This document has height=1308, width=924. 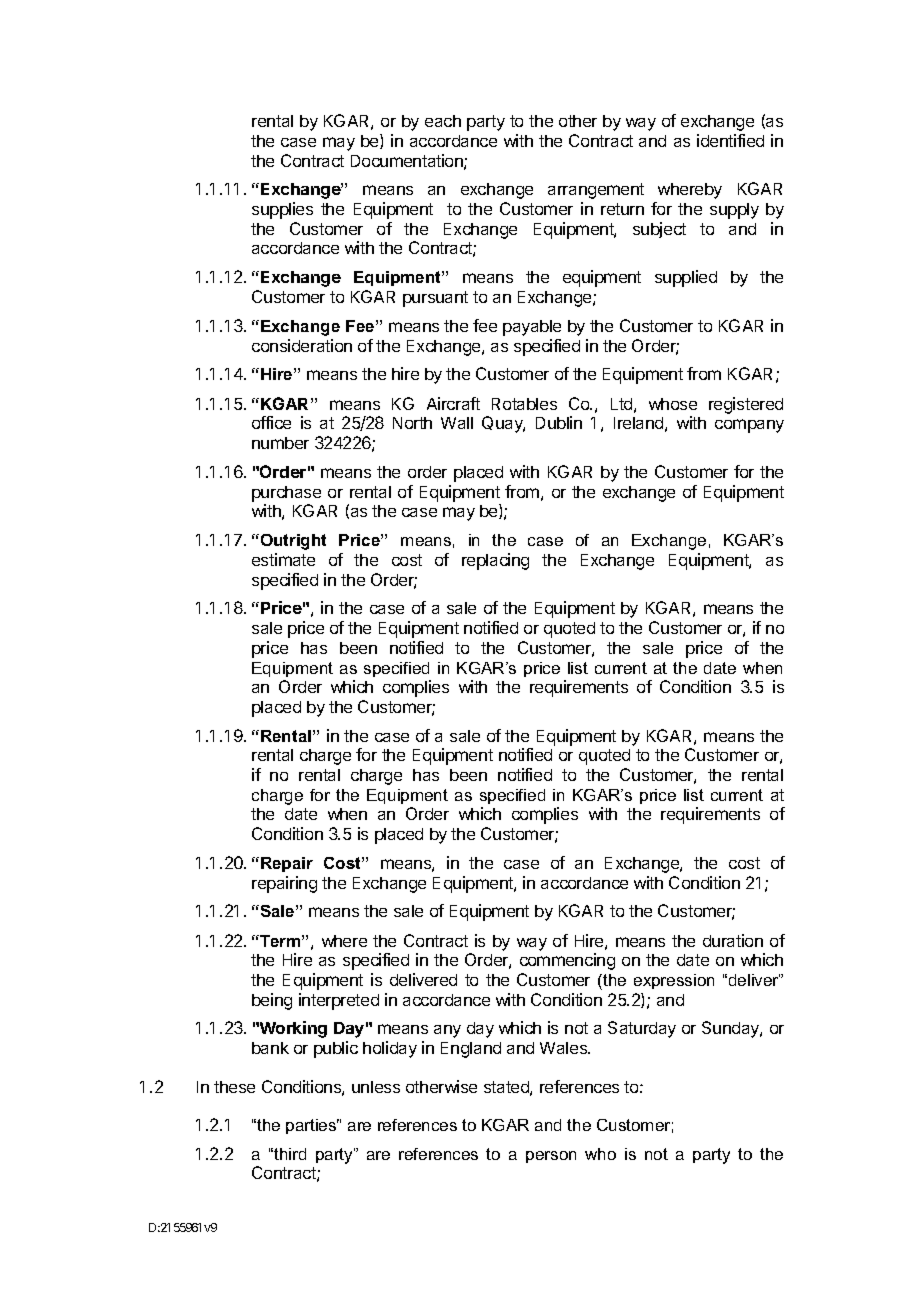 I want to click on Saturday, so click(x=642, y=1029).
